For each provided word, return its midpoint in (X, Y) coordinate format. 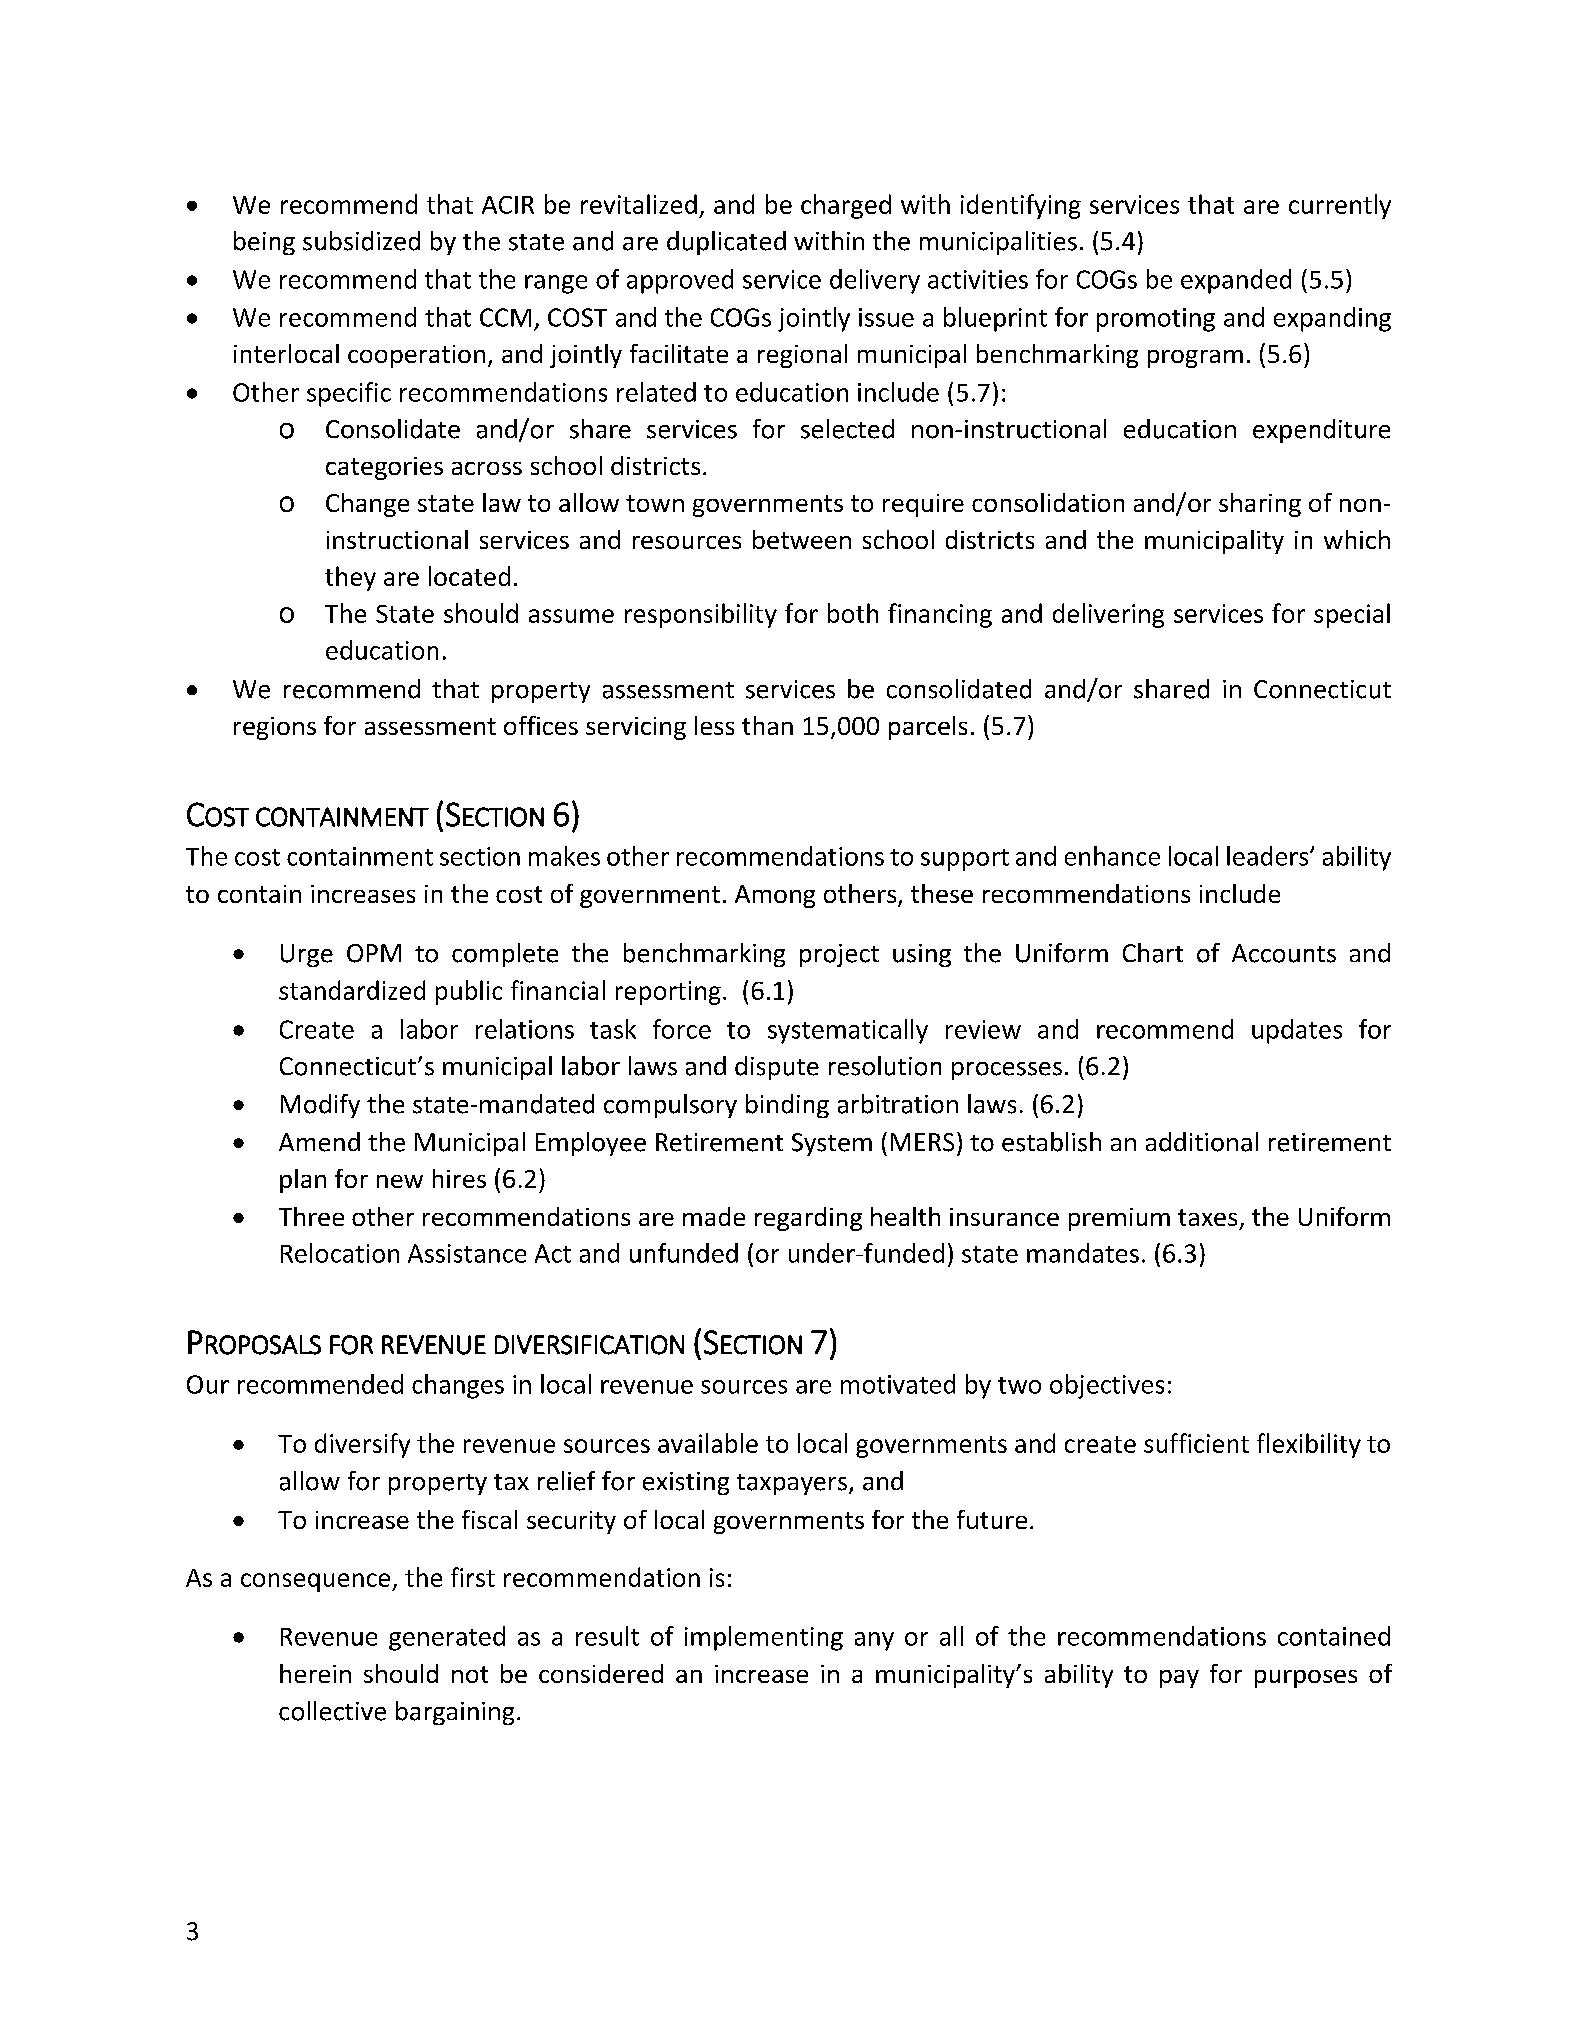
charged (846, 206)
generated (447, 1638)
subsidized (361, 241)
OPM (374, 953)
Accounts (1284, 953)
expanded (1236, 281)
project (839, 955)
